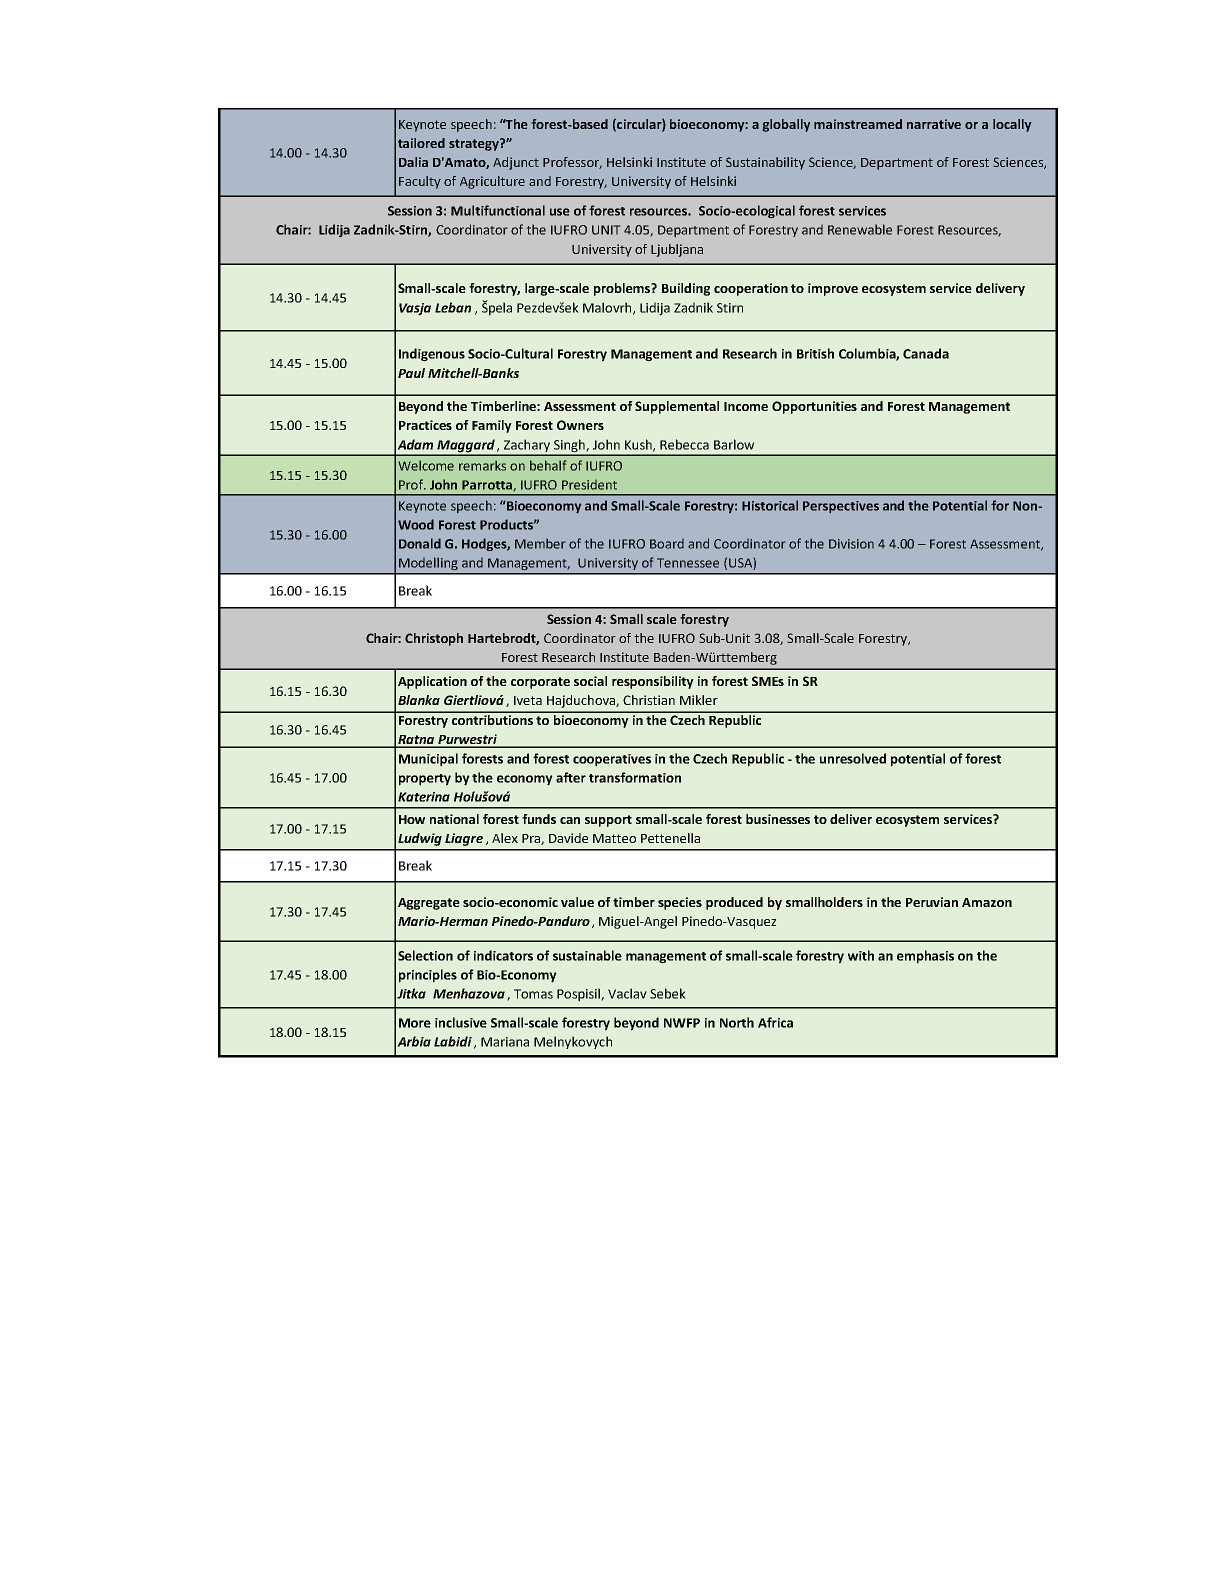 The height and width of the document is (1589, 1228). Describe the element at coordinates (737, 1022) in the document. I see `North` at that location.
